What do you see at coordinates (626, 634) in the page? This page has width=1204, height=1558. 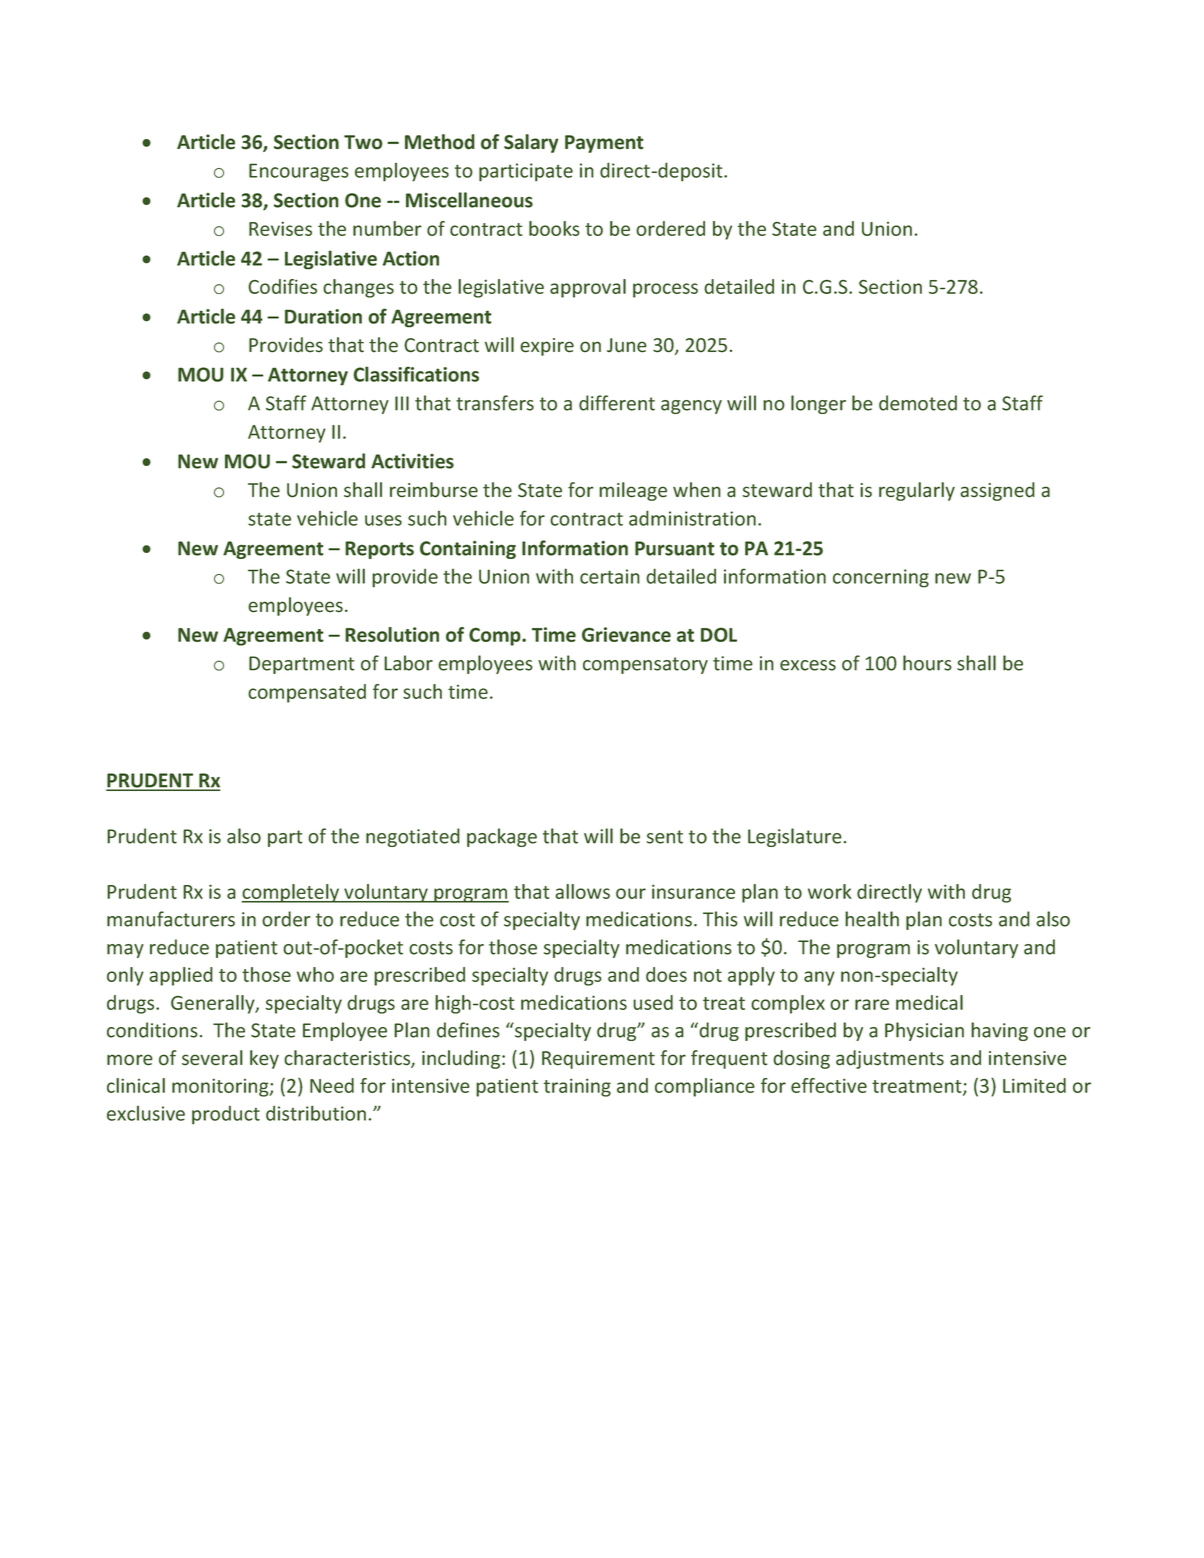 I see `Grievance` at bounding box center [626, 634].
